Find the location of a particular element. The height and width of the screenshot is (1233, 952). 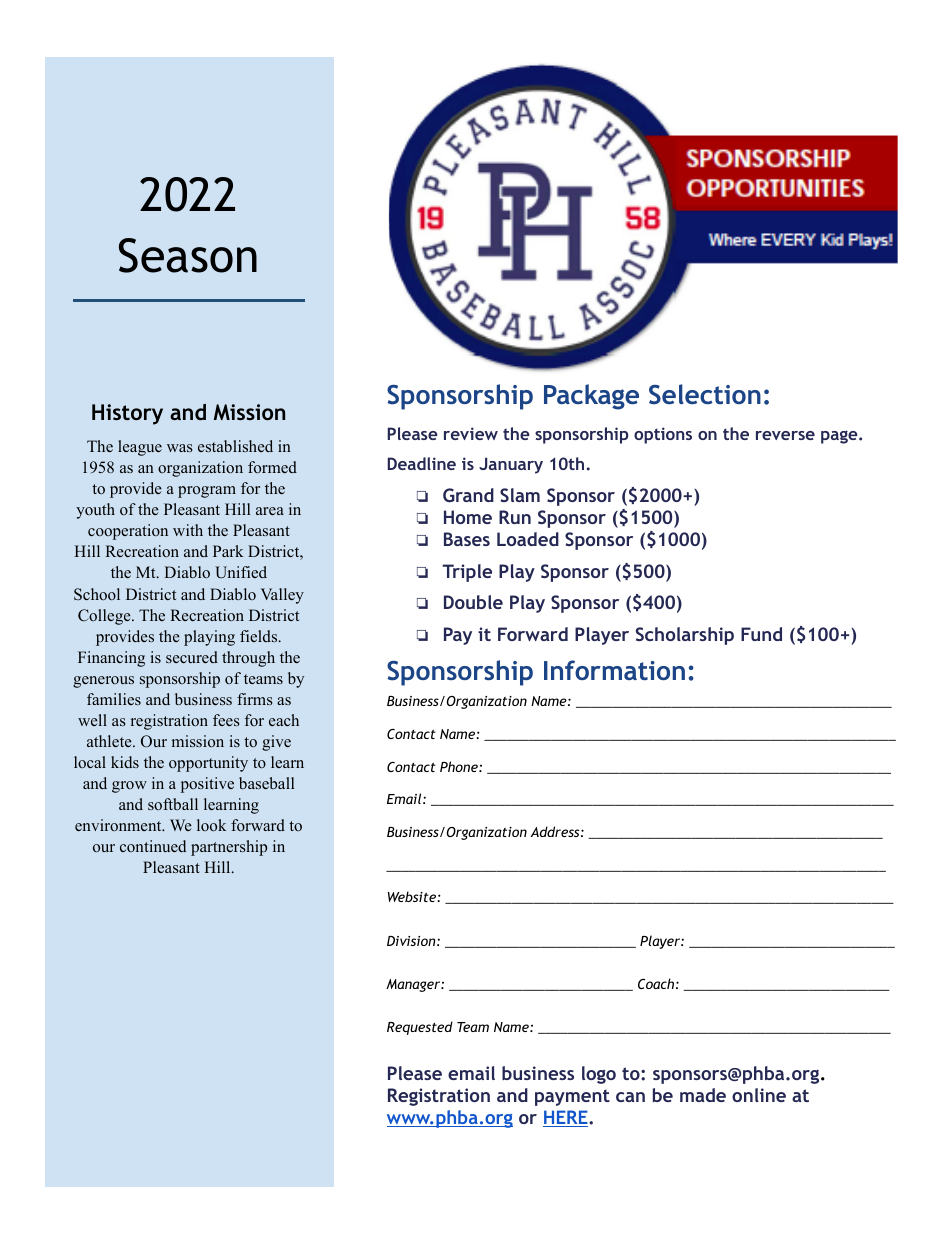

Selection is located at coordinates (705, 394).
